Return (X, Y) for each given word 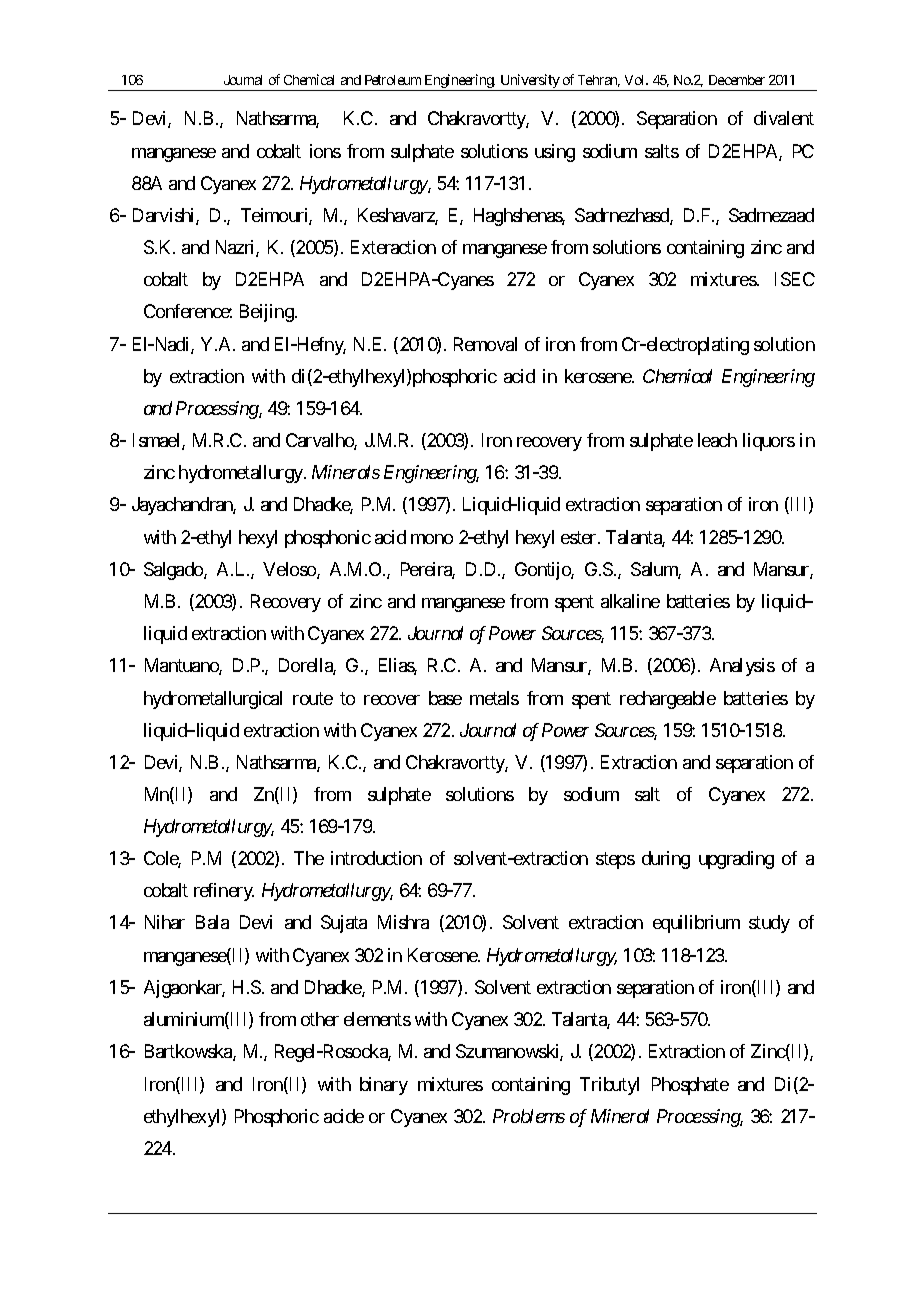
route (313, 698)
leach (717, 440)
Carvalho (320, 441)
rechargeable (668, 700)
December (737, 80)
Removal (485, 344)
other (320, 1019)
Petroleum (393, 80)
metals (494, 698)
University (529, 82)
